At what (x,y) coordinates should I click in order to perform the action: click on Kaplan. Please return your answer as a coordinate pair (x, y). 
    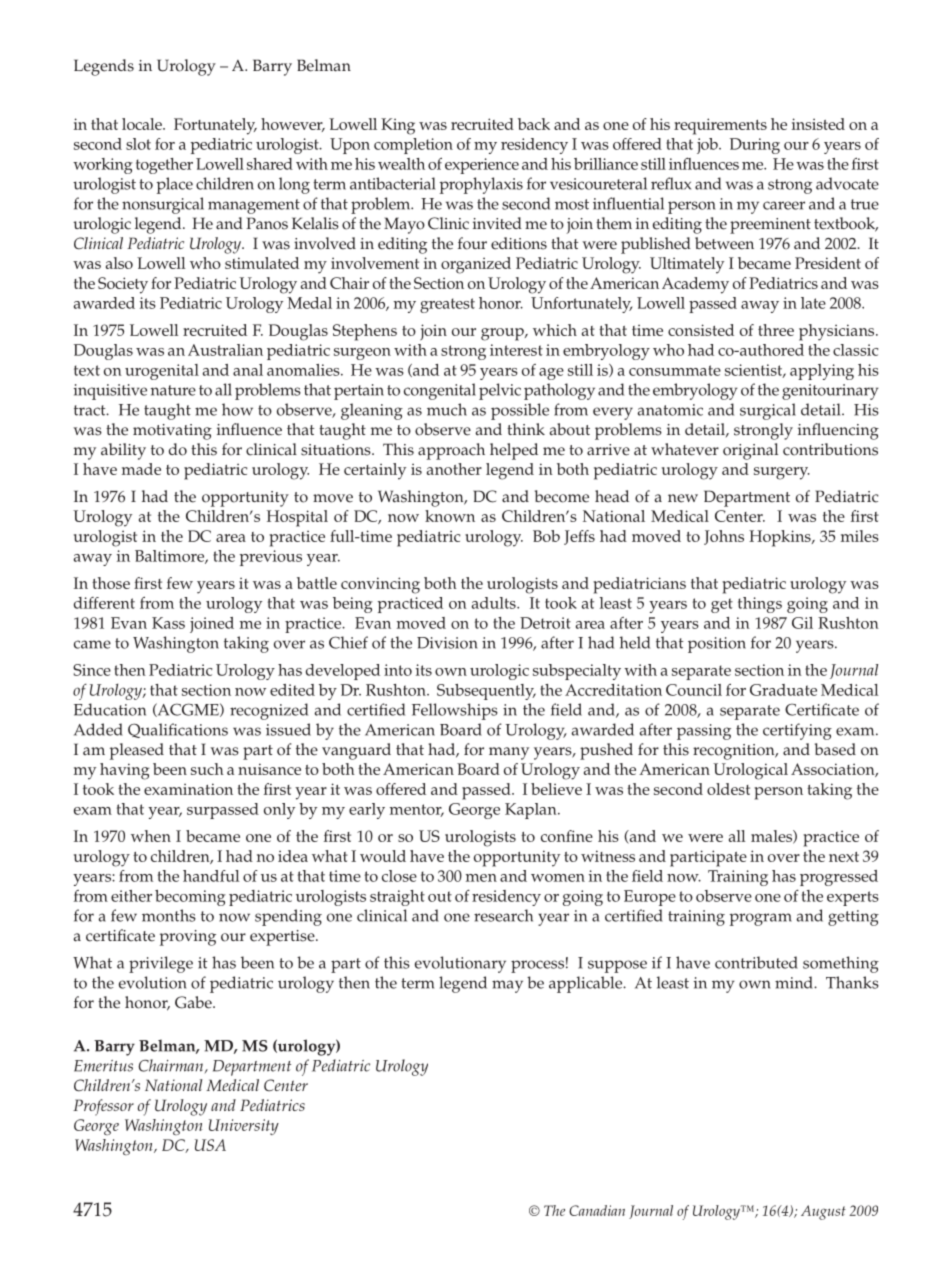
    Looking at the image, I should click on (532, 811).
